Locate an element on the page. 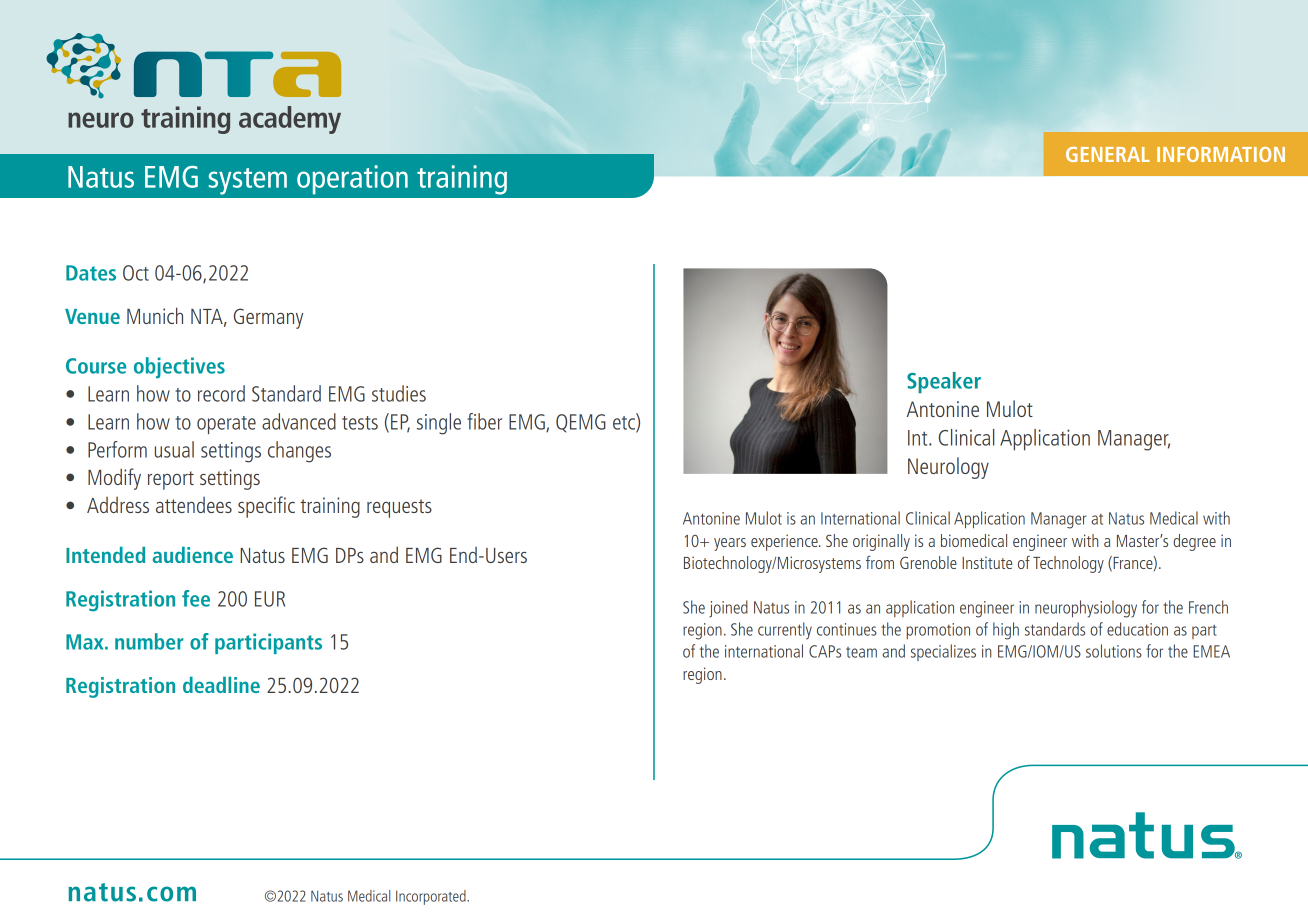 The width and height of the document is (1308, 924). years is located at coordinates (730, 544).
